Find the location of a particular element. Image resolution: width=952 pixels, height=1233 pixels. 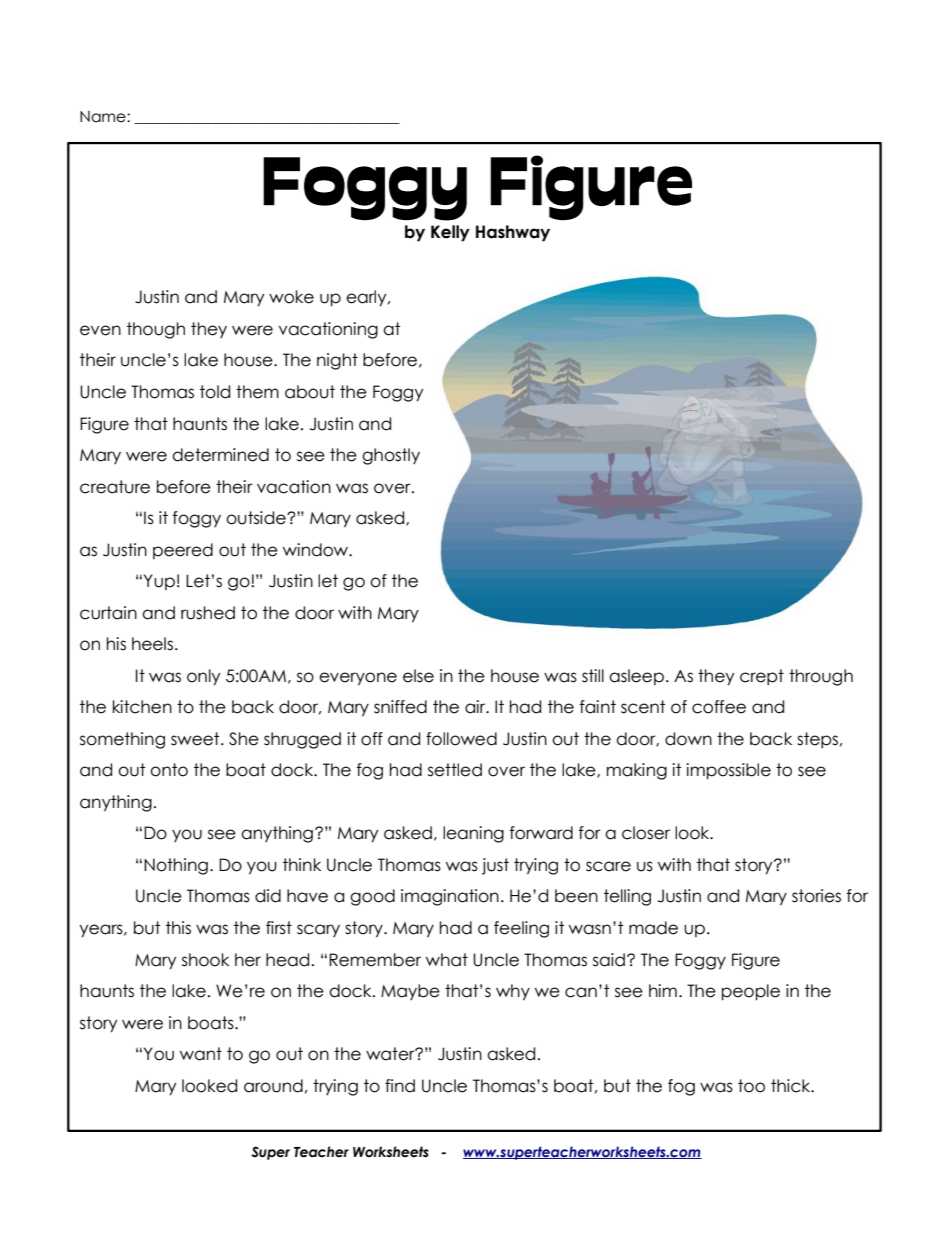

Kelly is located at coordinates (450, 233).
